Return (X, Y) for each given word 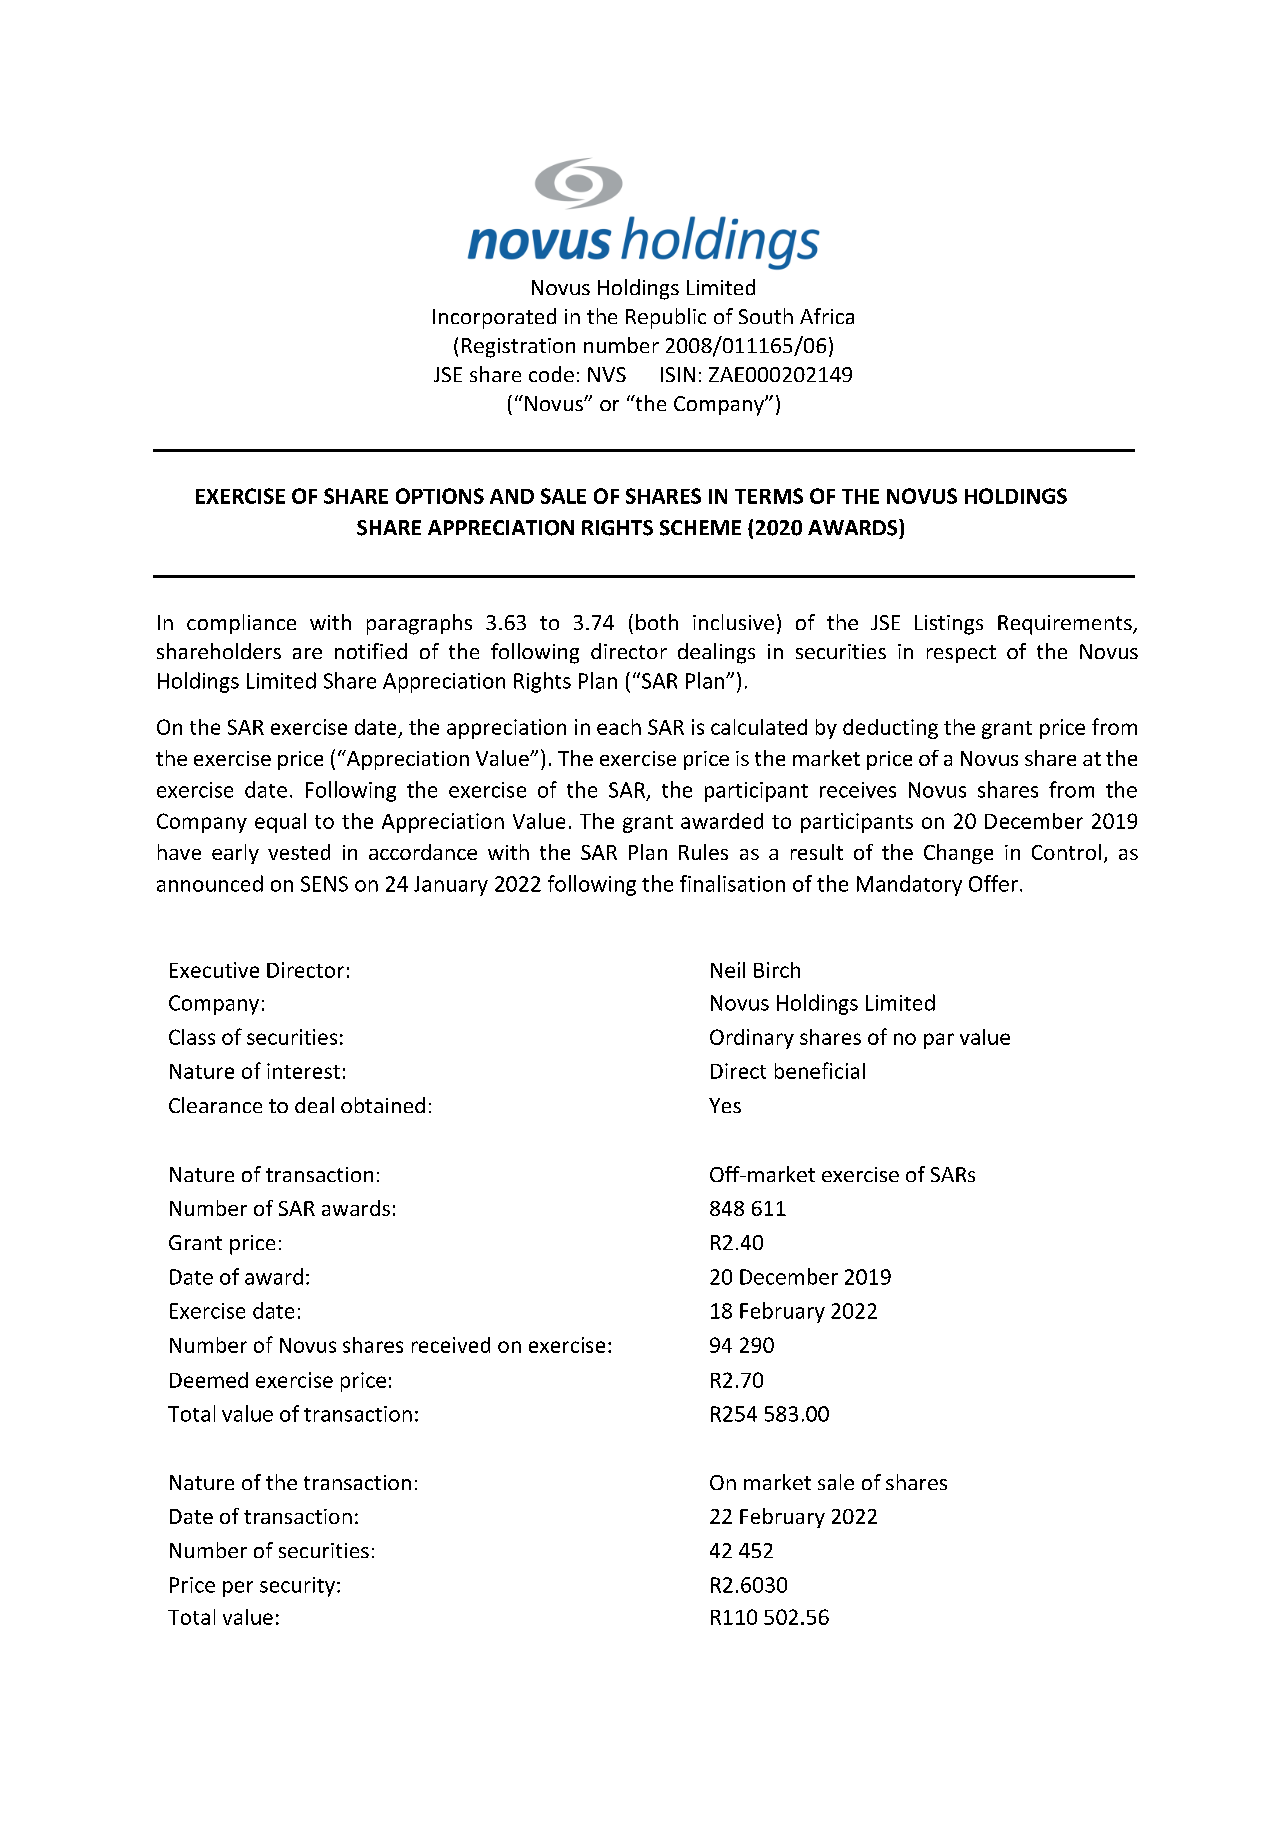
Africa (827, 316)
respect (961, 654)
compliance (241, 624)
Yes (725, 1105)
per (238, 1589)
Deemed (209, 1380)
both (657, 622)
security (297, 1587)
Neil (728, 970)
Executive (214, 970)
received (451, 1345)
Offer (993, 883)
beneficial (820, 1070)
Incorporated (494, 318)
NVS (607, 374)
